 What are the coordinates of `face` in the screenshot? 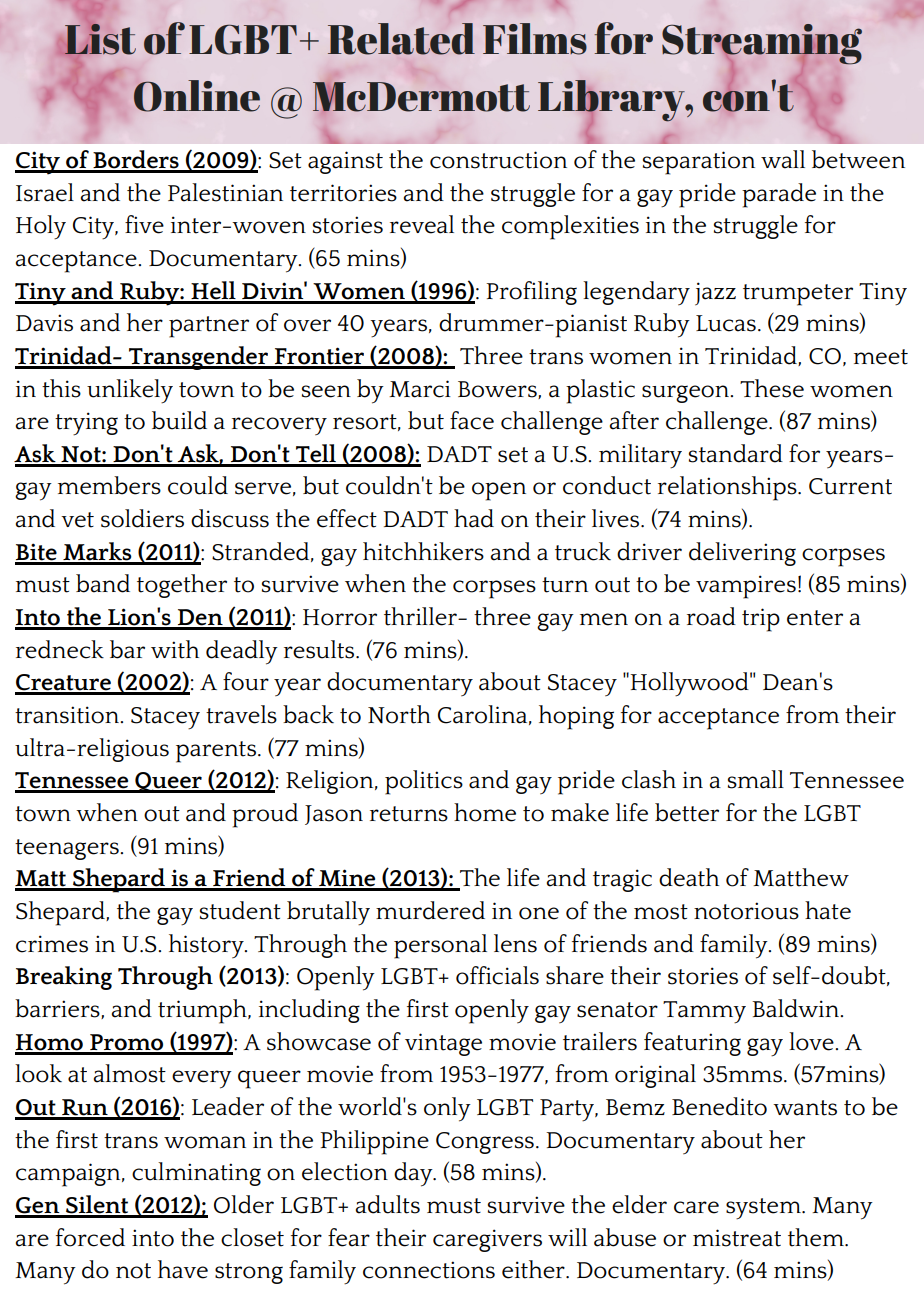 It's located at (472, 420).
